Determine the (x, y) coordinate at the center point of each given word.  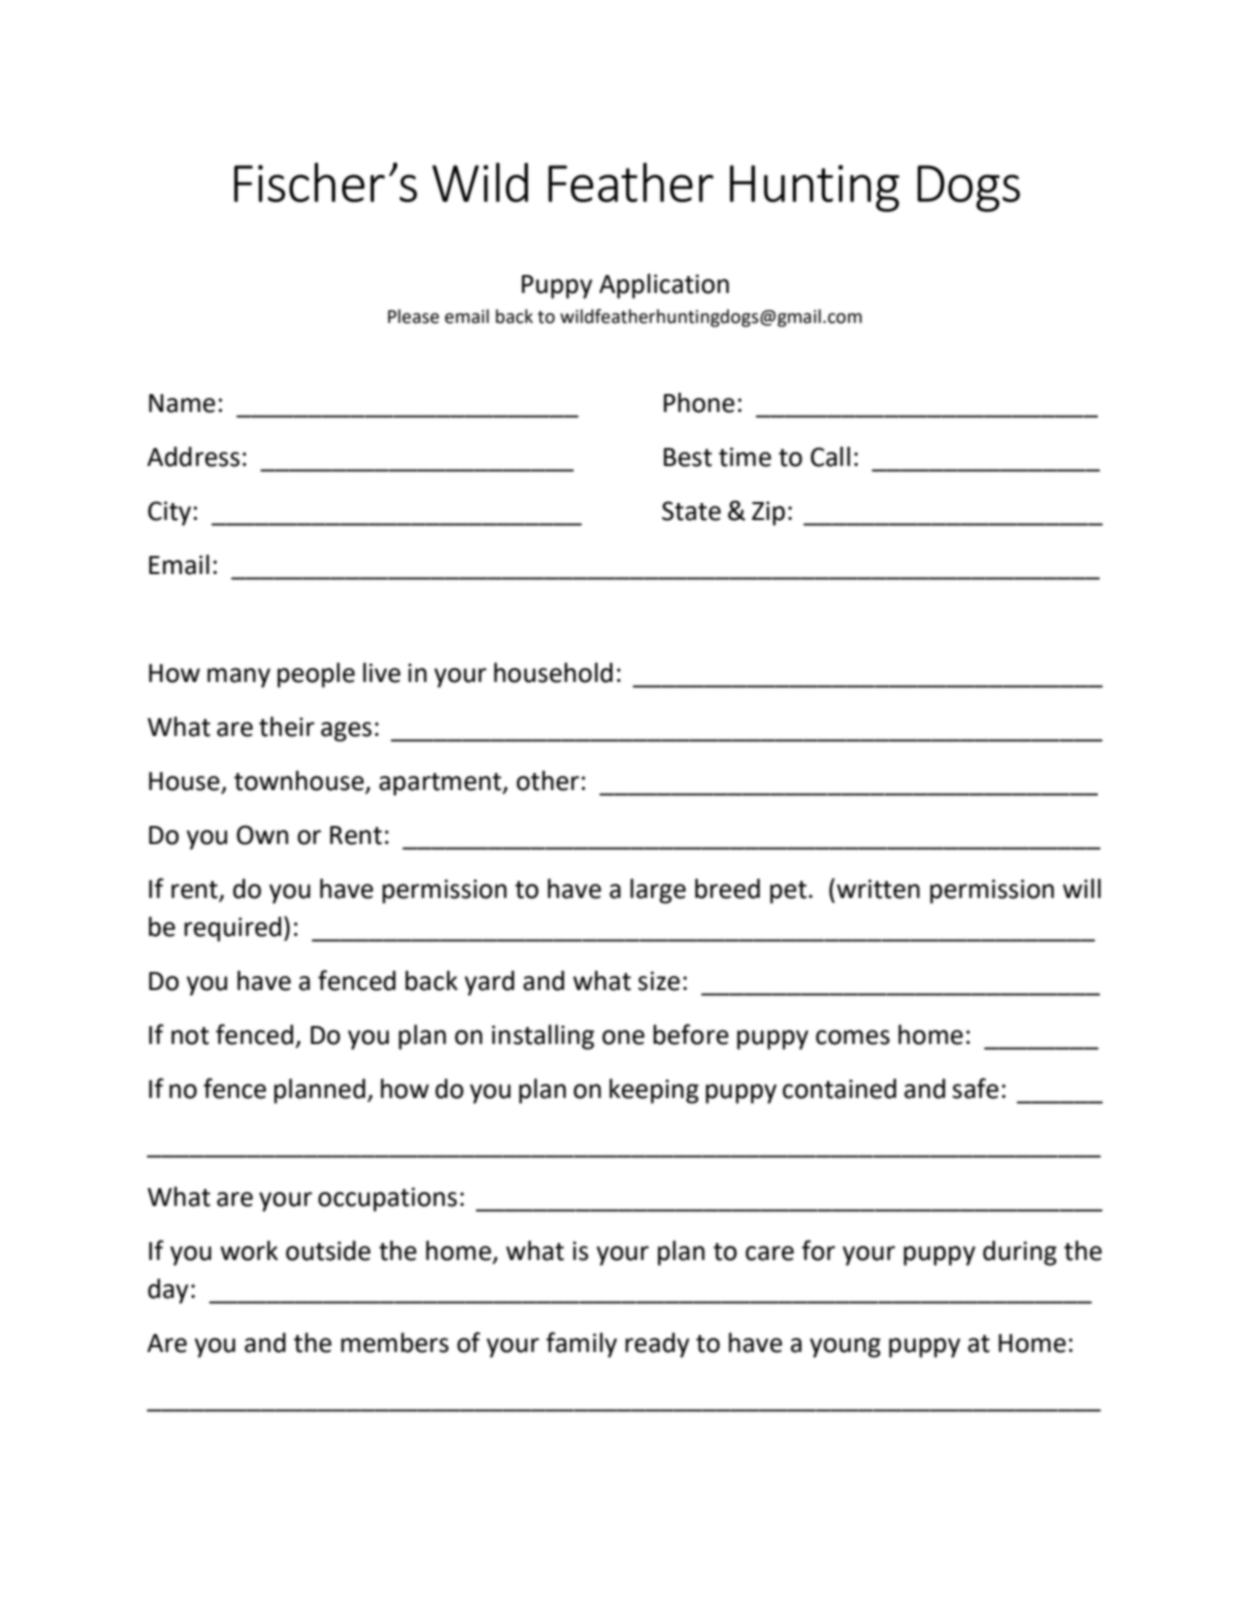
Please (413, 316)
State (691, 511)
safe (975, 1088)
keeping (654, 1091)
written (878, 889)
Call (830, 456)
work (249, 1250)
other (548, 780)
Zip (768, 513)
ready (657, 1345)
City (169, 513)
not (190, 1036)
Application (664, 286)
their (287, 726)
